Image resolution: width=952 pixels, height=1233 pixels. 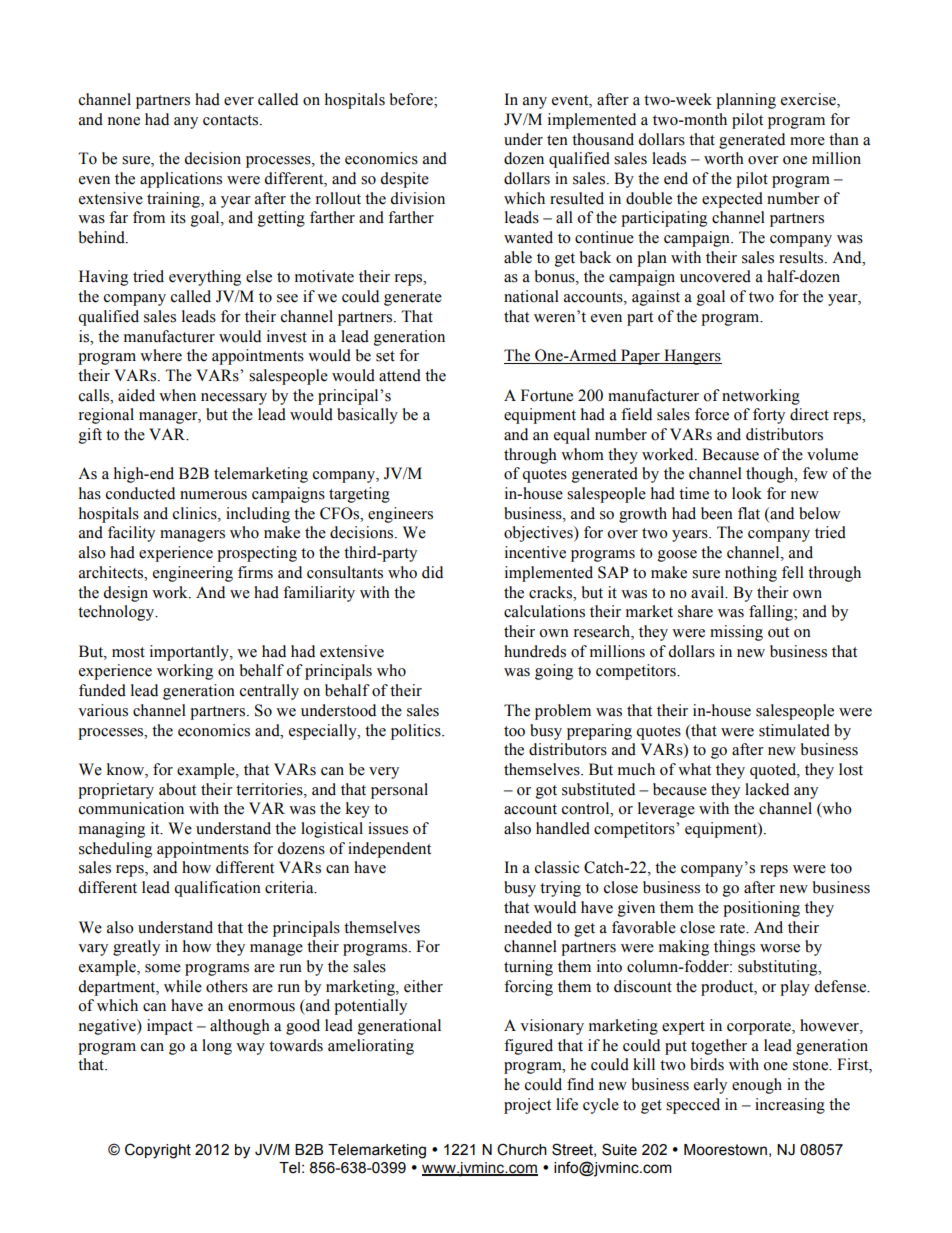 What do you see at coordinates (790, 1106) in the screenshot?
I see `increasing` at bounding box center [790, 1106].
